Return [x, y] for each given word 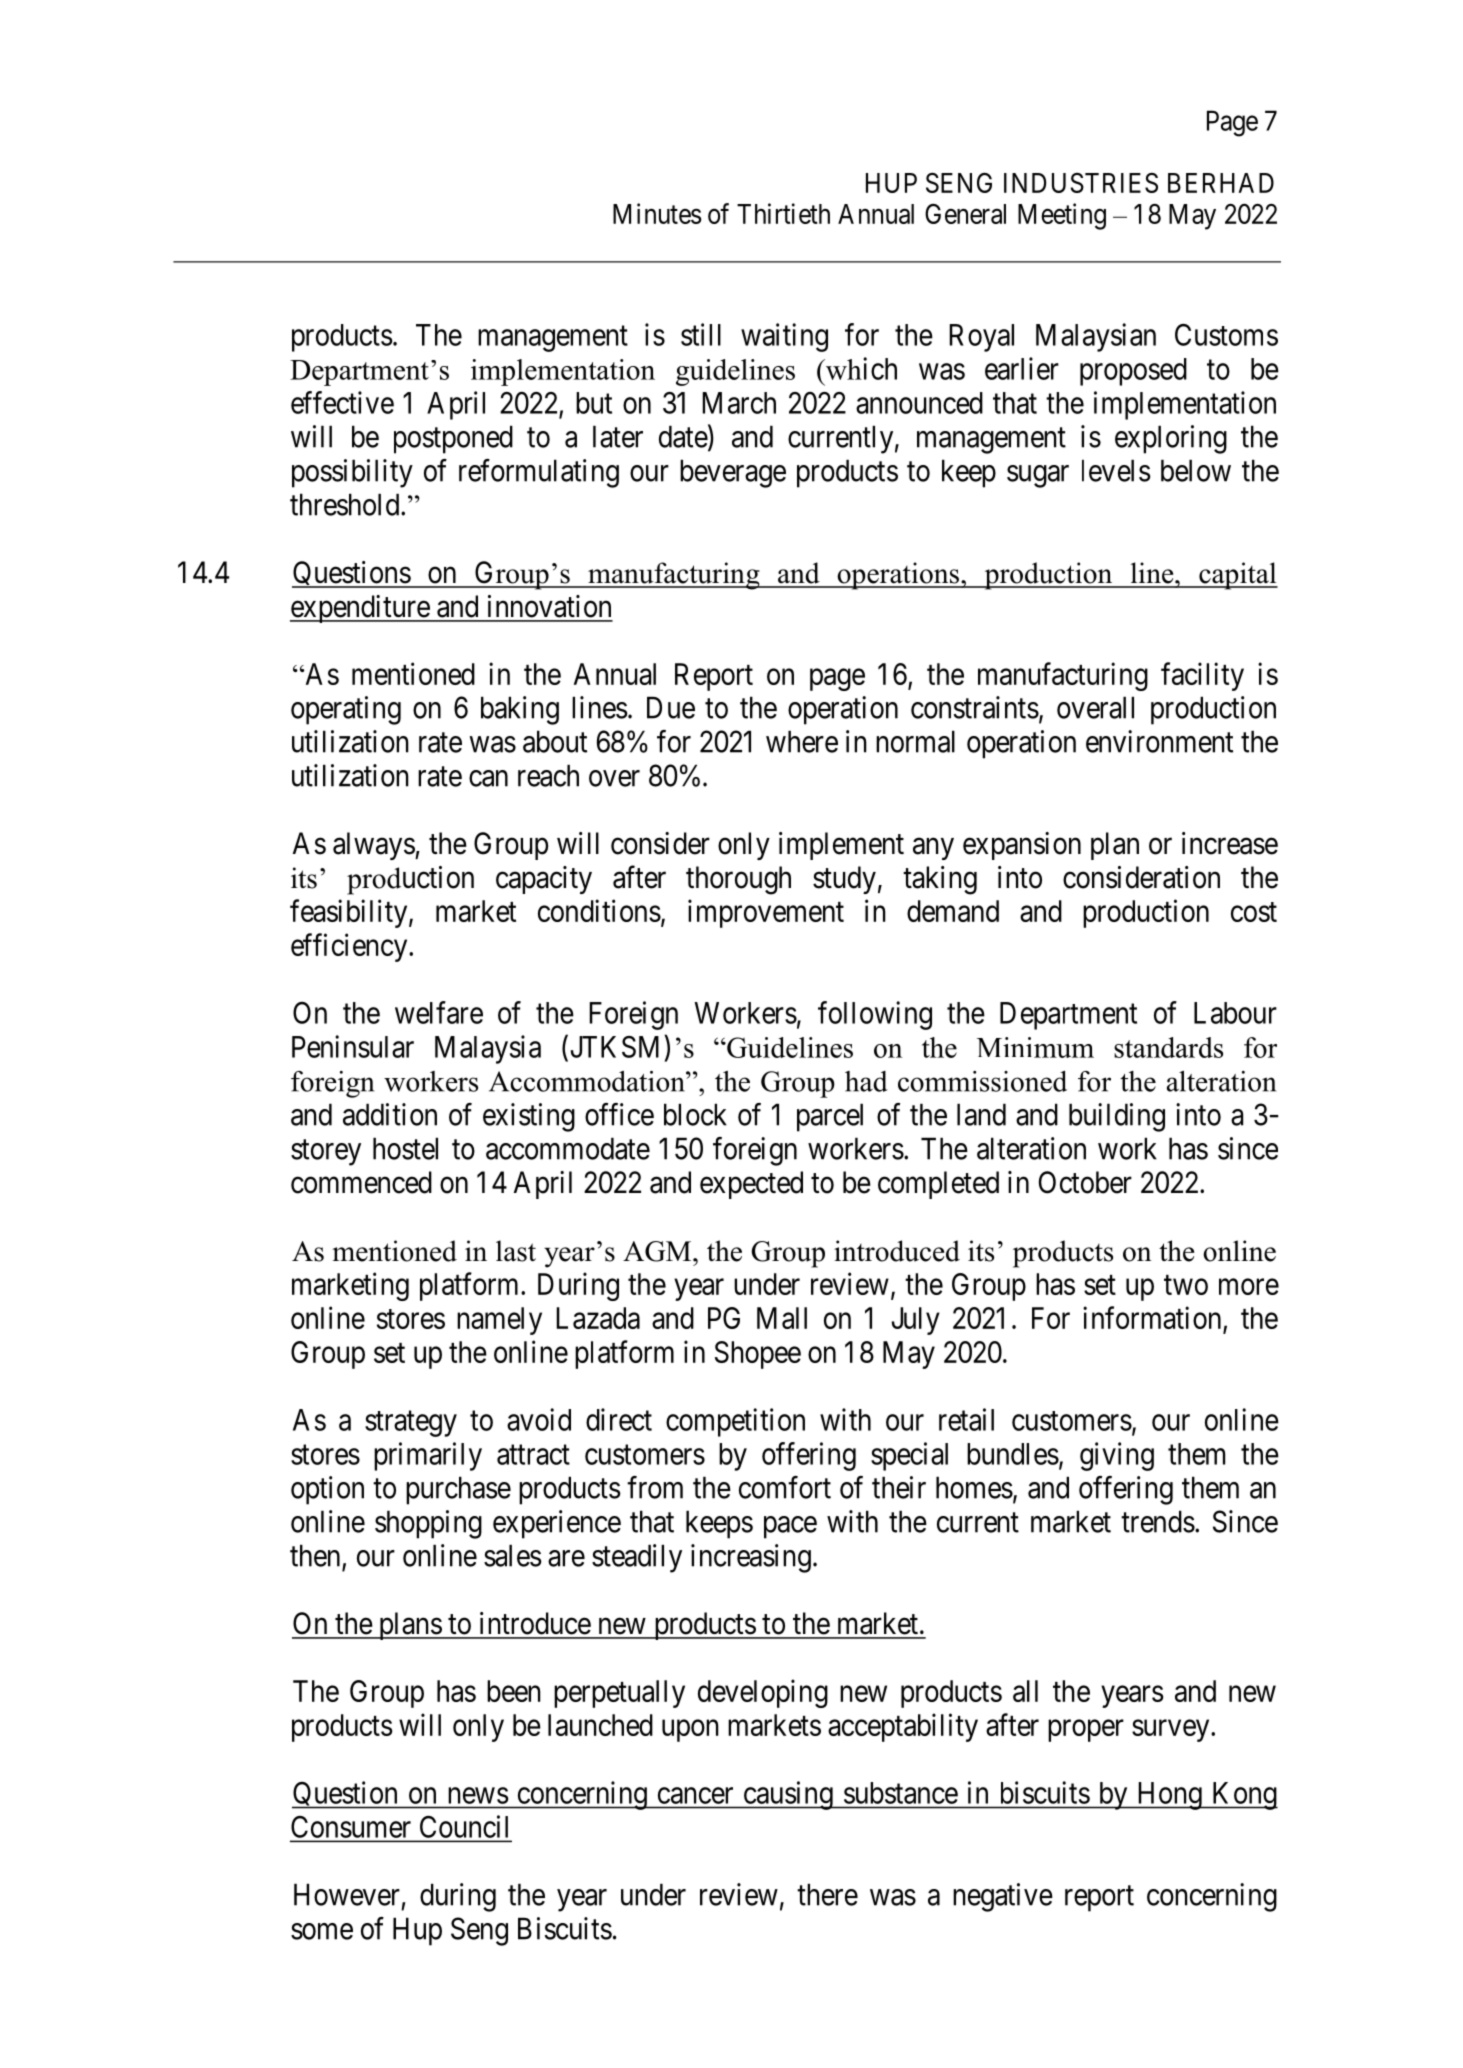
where [802, 741]
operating [346, 710]
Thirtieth [783, 213]
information [1152, 1317]
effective [342, 402]
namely [499, 1321]
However [347, 1894]
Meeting [1062, 216]
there [827, 1894]
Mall [782, 1318]
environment [1159, 741]
